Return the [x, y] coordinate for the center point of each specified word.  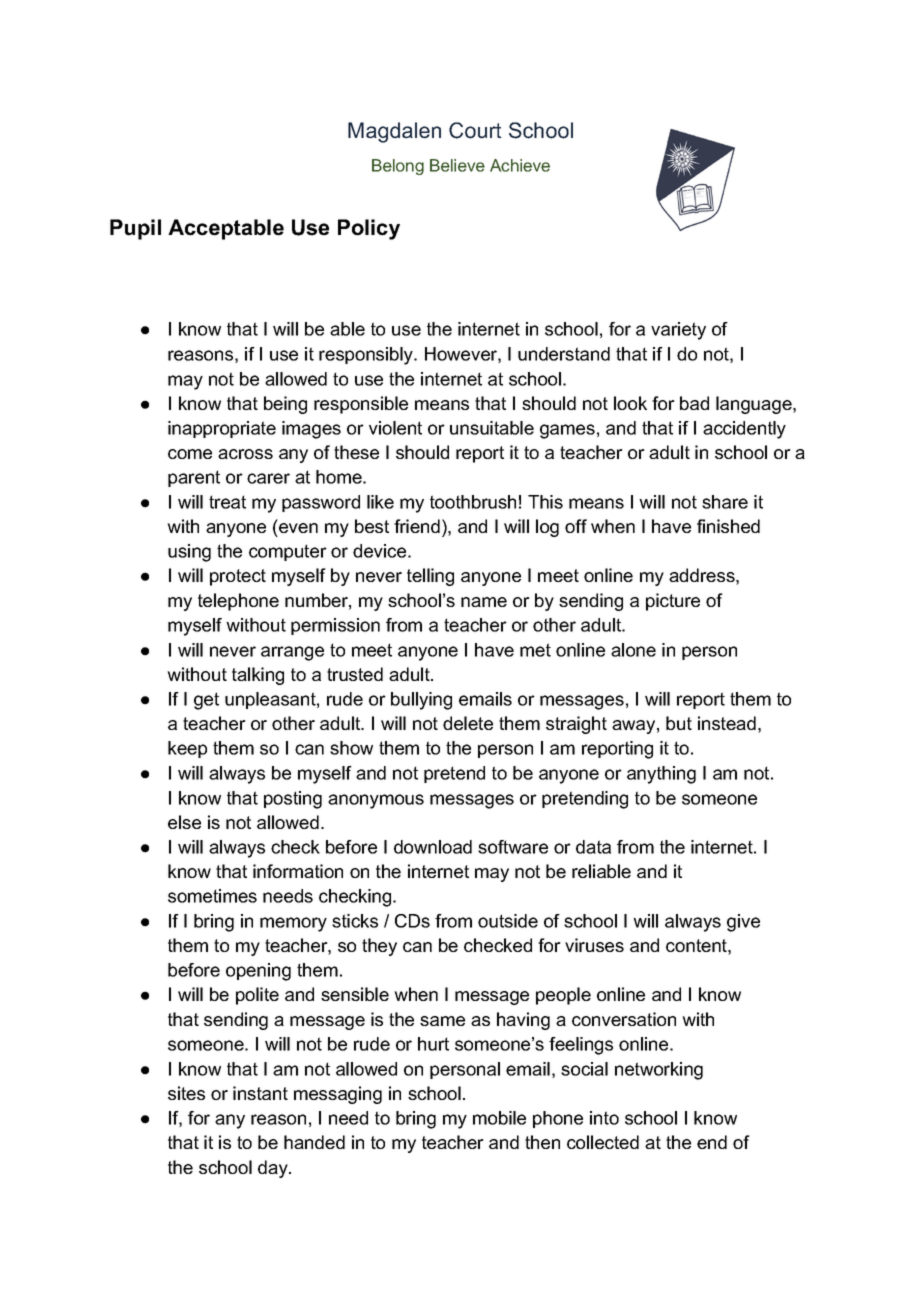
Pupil [135, 229]
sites [186, 1093]
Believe [457, 165]
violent [395, 428]
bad [694, 403]
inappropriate [222, 429]
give [743, 923]
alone [633, 650]
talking [258, 676]
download [433, 847]
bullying [421, 701]
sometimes [212, 896]
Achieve [520, 165]
